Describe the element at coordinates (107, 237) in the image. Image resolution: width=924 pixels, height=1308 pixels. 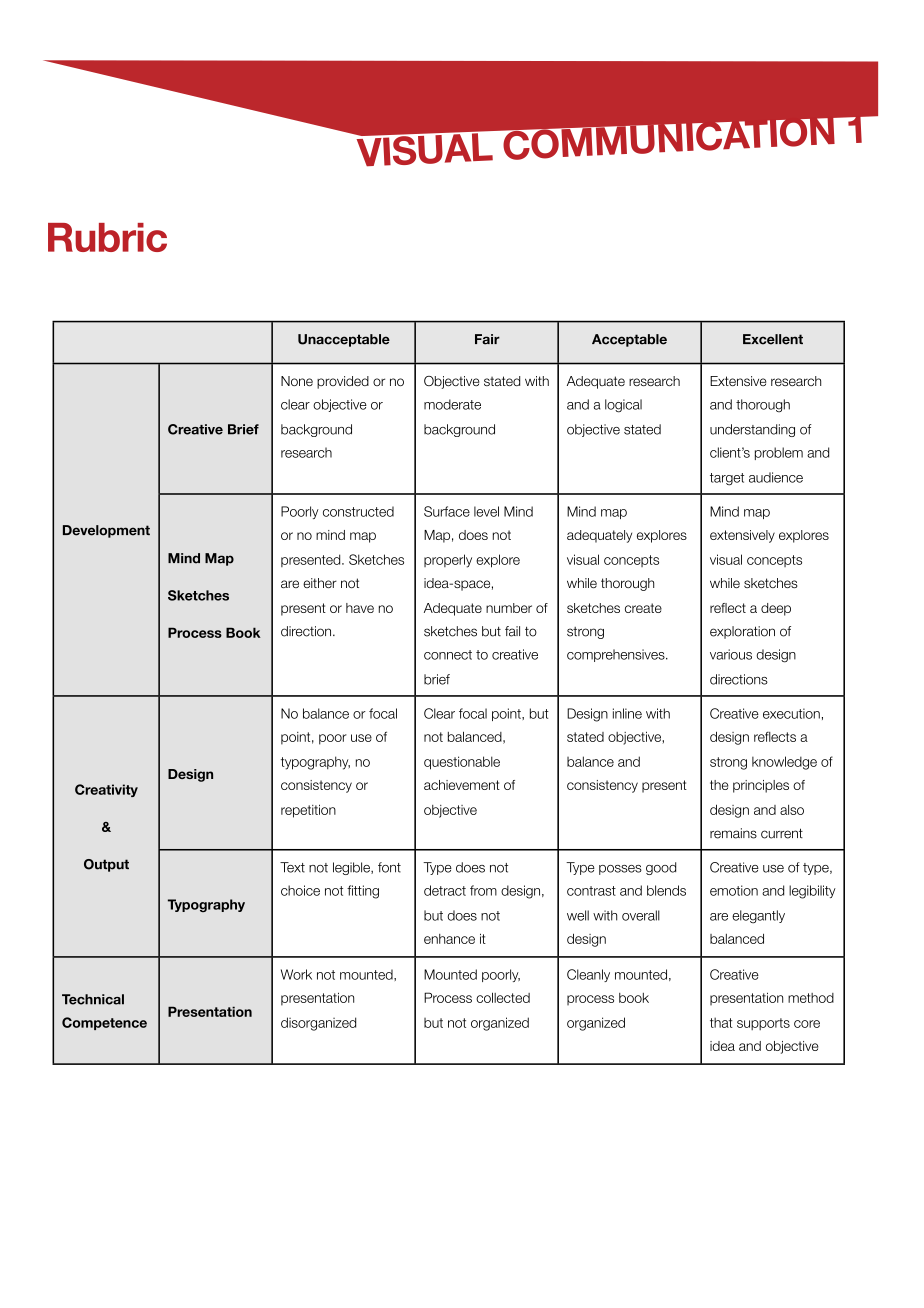
I see `Rubric` at that location.
